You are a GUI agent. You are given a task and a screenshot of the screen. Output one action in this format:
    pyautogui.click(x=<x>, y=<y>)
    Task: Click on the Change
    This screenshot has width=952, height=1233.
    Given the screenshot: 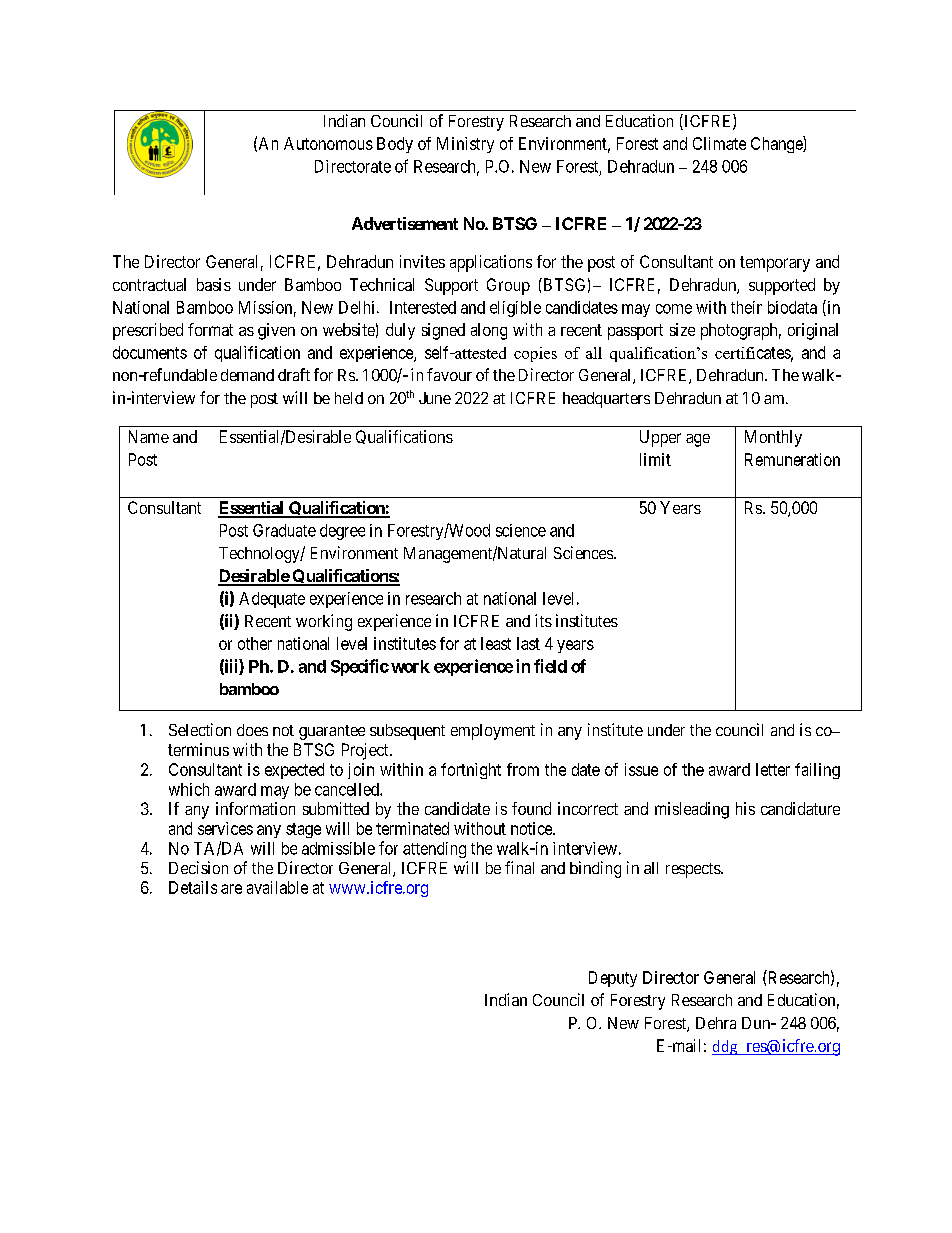 What is the action you would take?
    pyautogui.click(x=777, y=144)
